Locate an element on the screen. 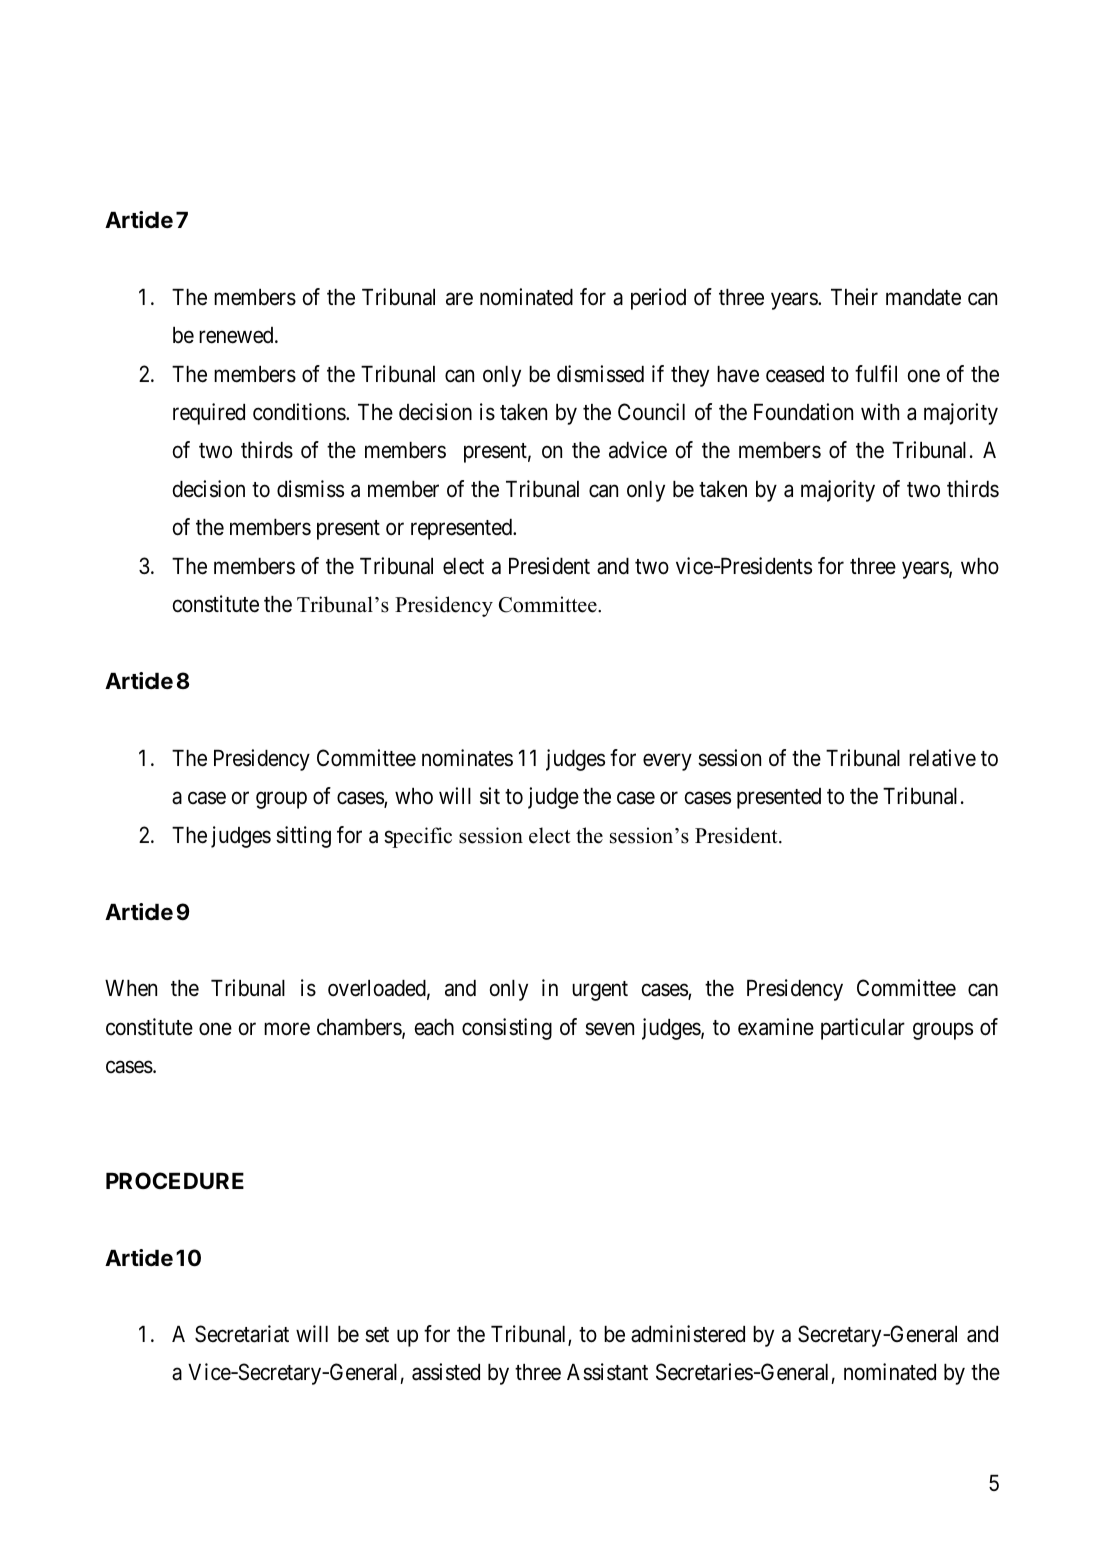 The height and width of the screenshot is (1562, 1104). are is located at coordinates (459, 299).
